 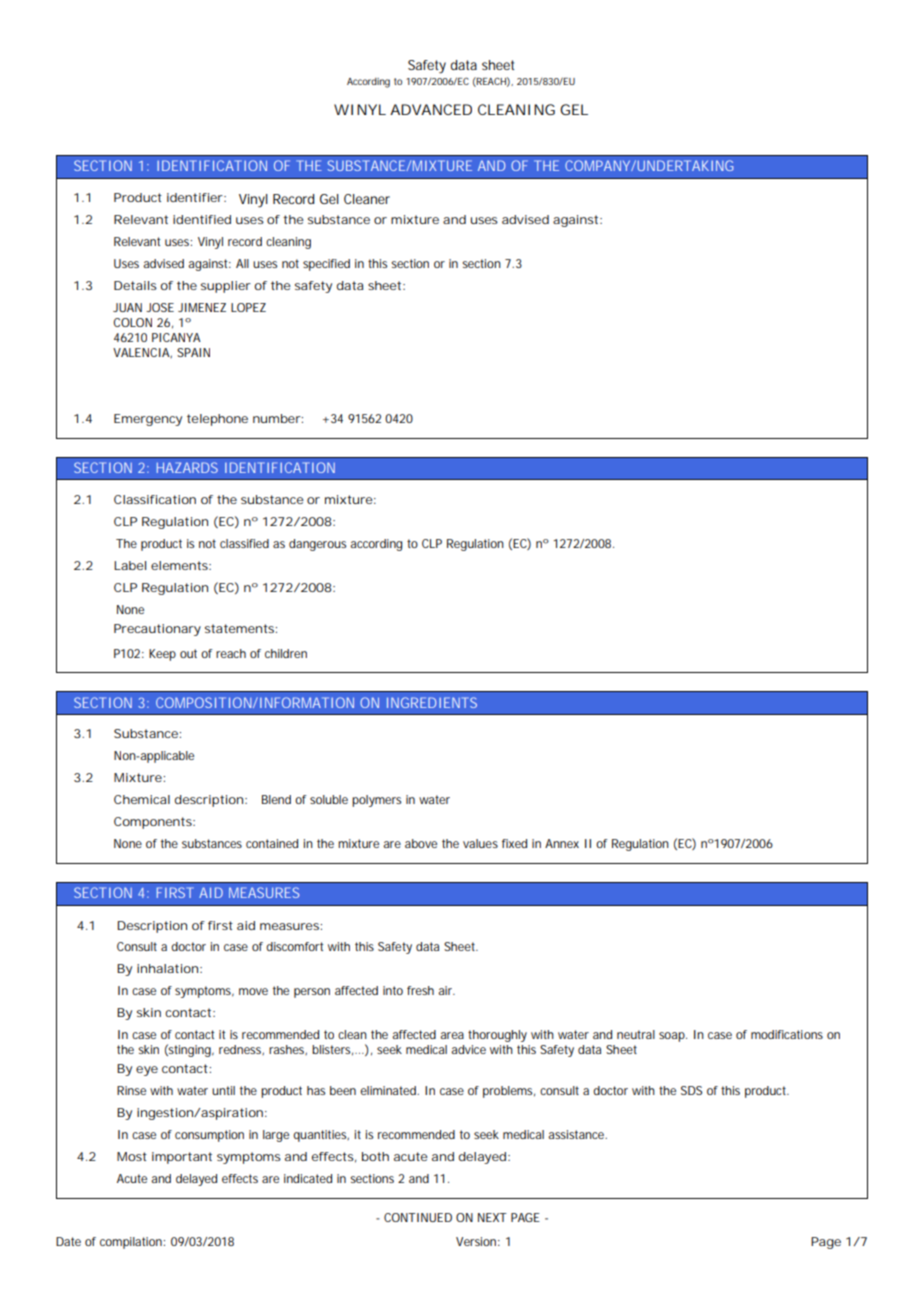 I want to click on fixed, so click(x=514, y=843).
